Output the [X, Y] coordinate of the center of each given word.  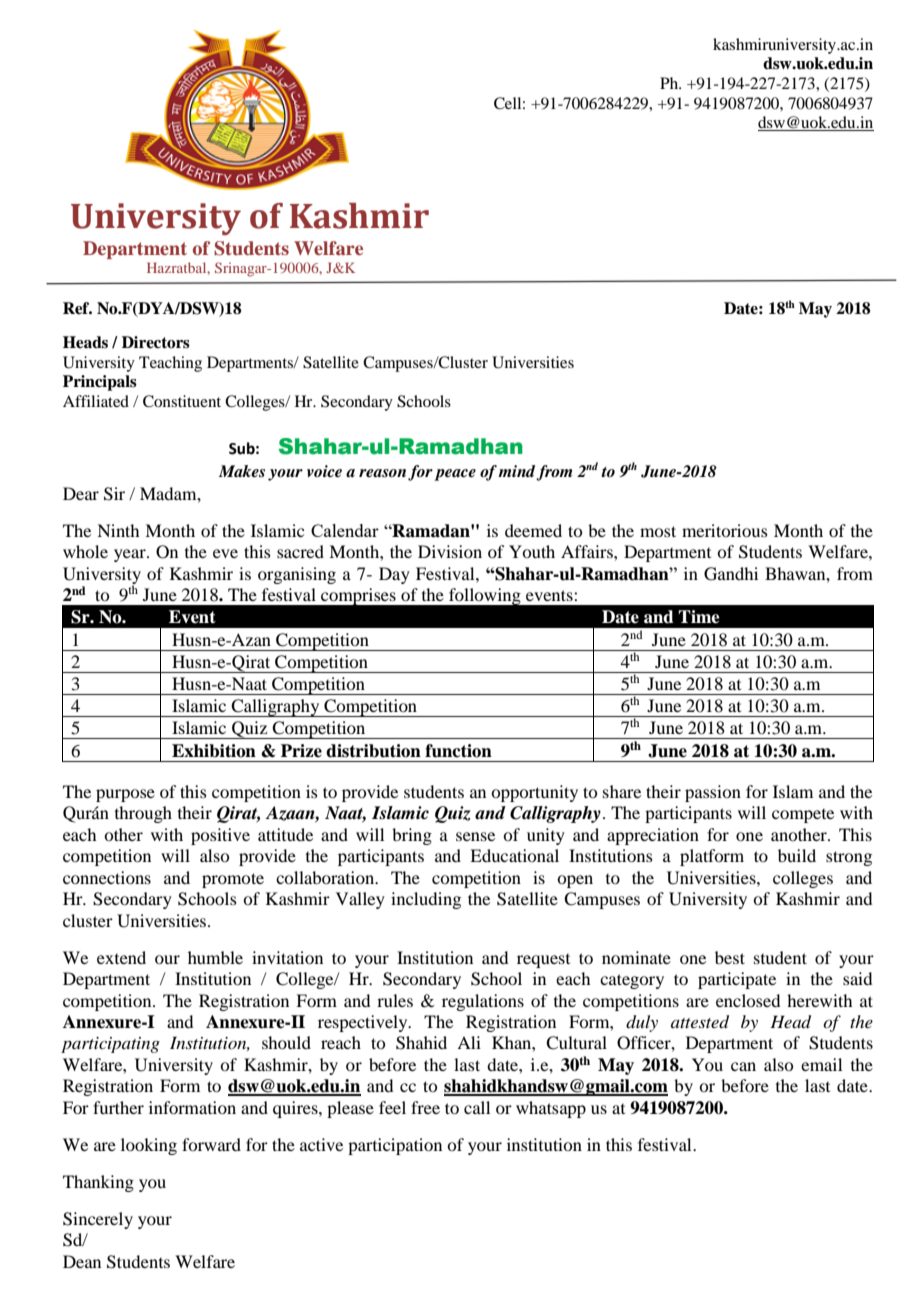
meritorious [725, 530]
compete [803, 816]
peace [455, 475]
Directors [156, 342]
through [143, 814]
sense [475, 836]
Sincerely [98, 1220]
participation [395, 1146]
